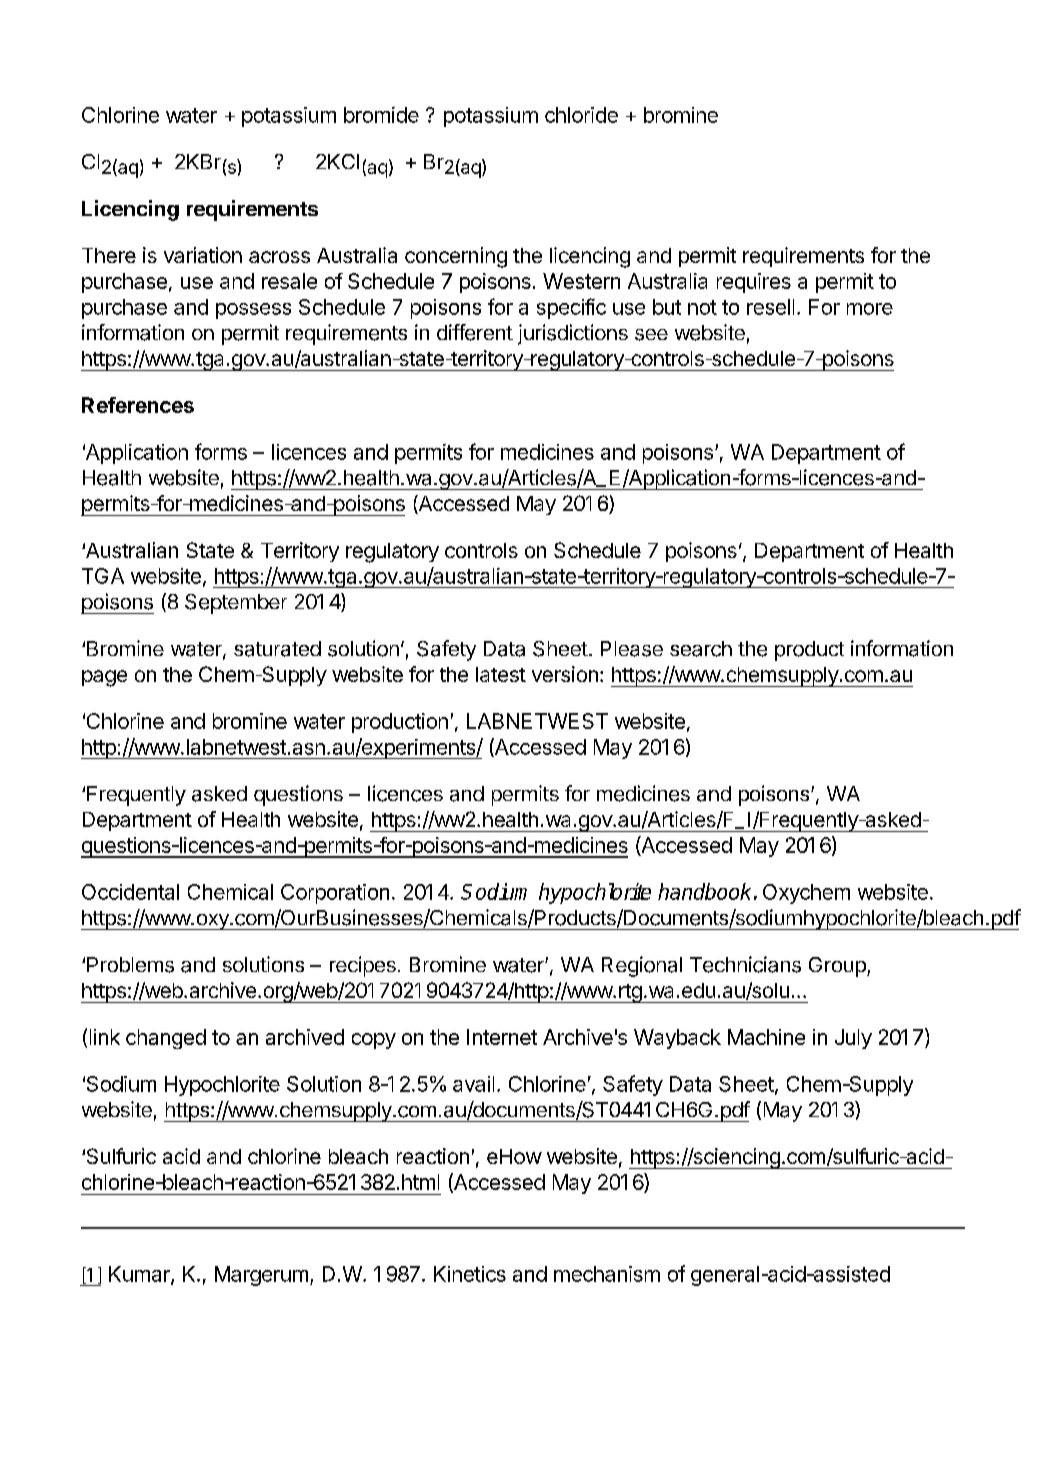  Describe the element at coordinates (475, 332) in the document. I see `different` at that location.
